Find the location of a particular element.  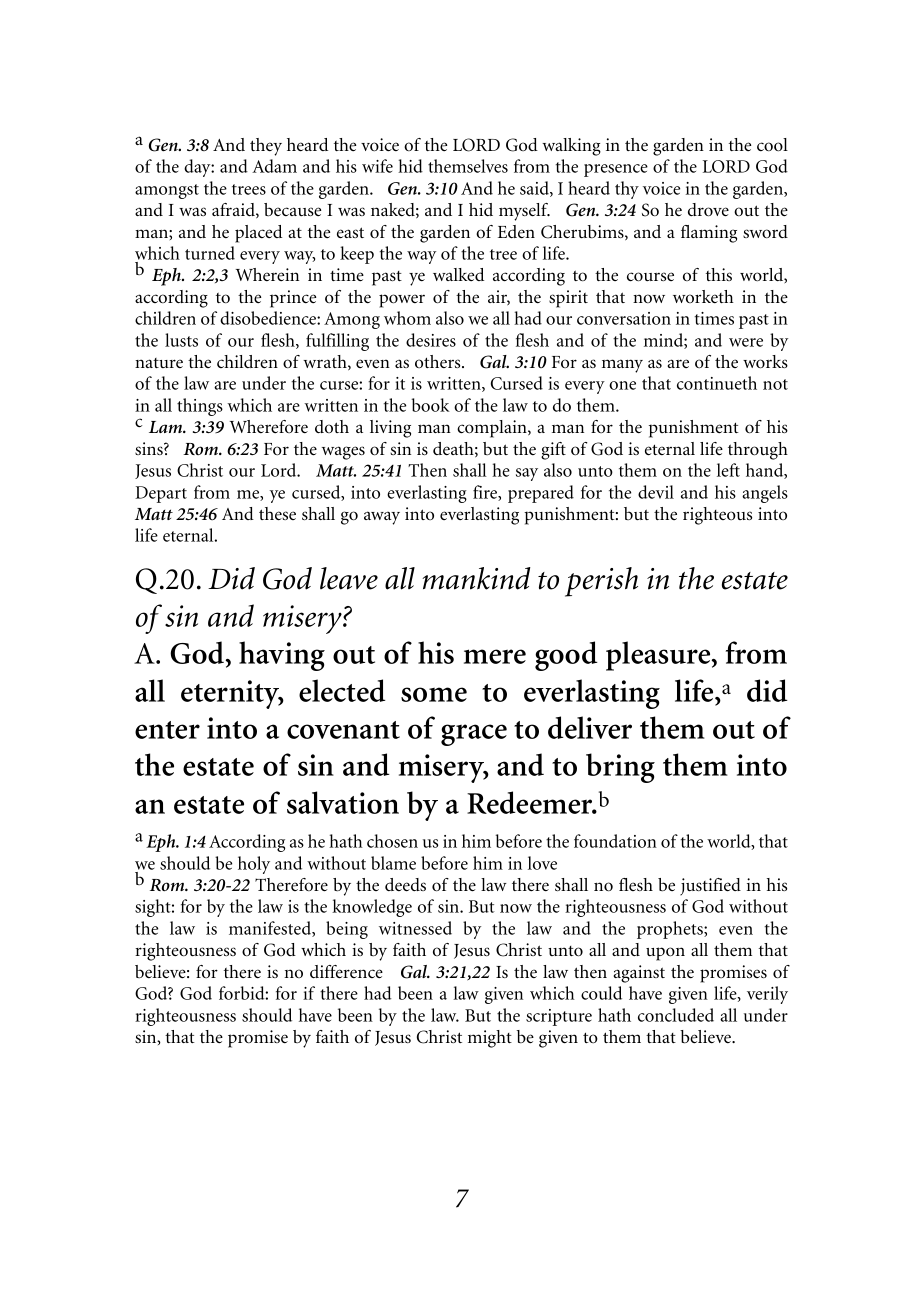

bring is located at coordinates (620, 768).
